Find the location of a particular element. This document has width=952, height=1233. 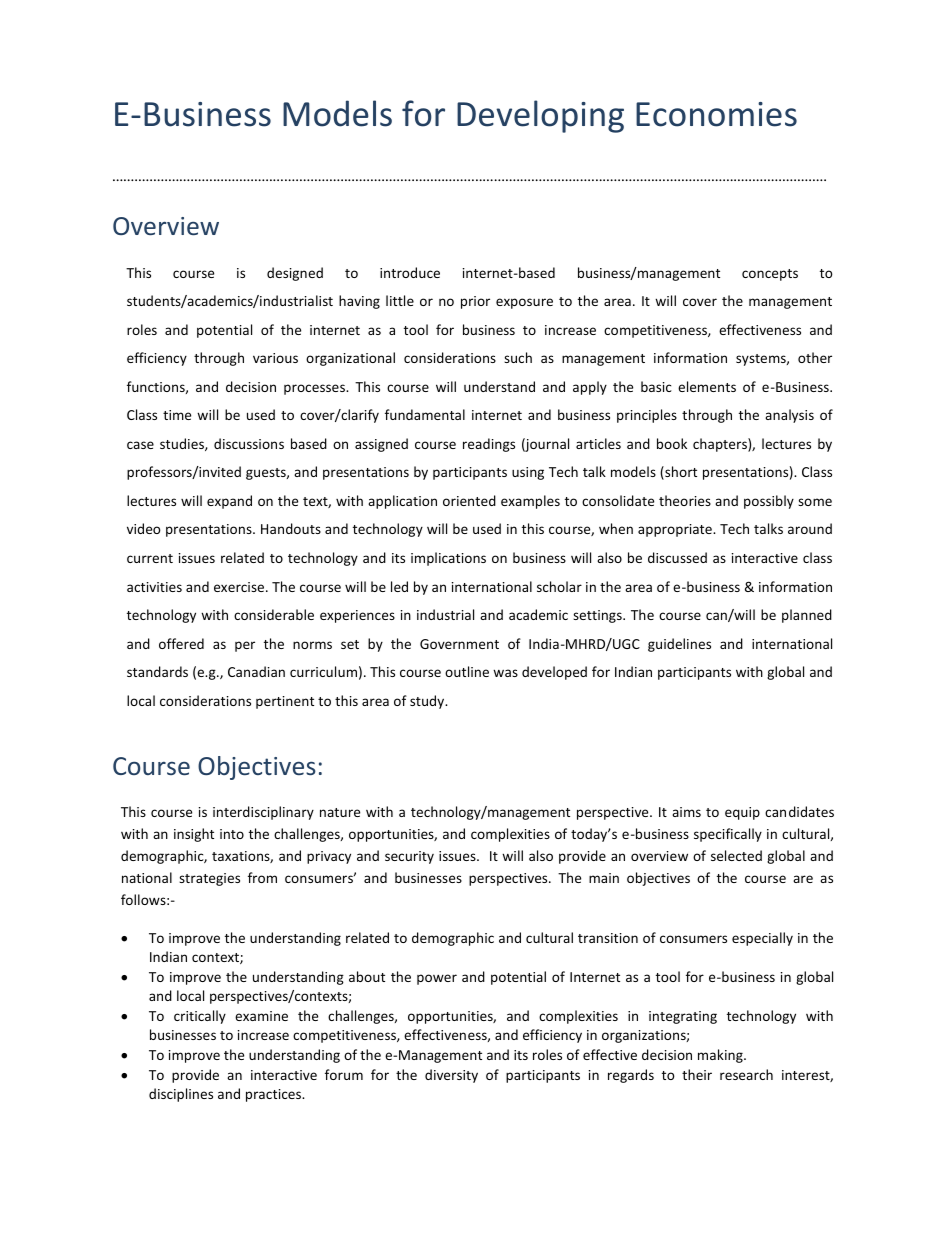

Economies is located at coordinates (716, 114).
